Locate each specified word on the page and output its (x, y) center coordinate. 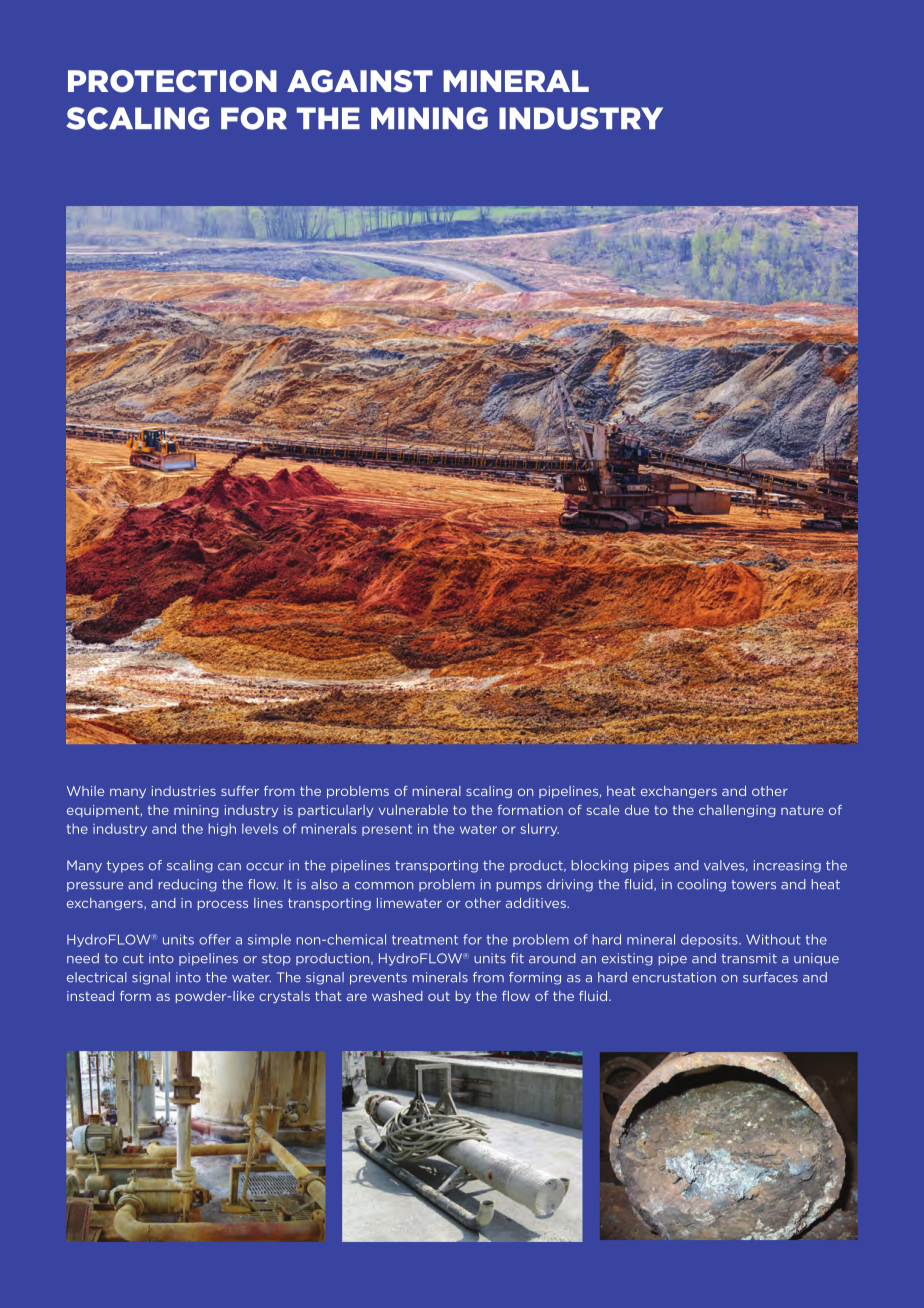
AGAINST (360, 81)
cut (133, 959)
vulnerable (413, 810)
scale (603, 810)
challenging (737, 811)
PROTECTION (172, 81)
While (85, 791)
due (637, 810)
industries (184, 791)
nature (802, 810)
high (222, 829)
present (387, 830)
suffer (240, 791)
